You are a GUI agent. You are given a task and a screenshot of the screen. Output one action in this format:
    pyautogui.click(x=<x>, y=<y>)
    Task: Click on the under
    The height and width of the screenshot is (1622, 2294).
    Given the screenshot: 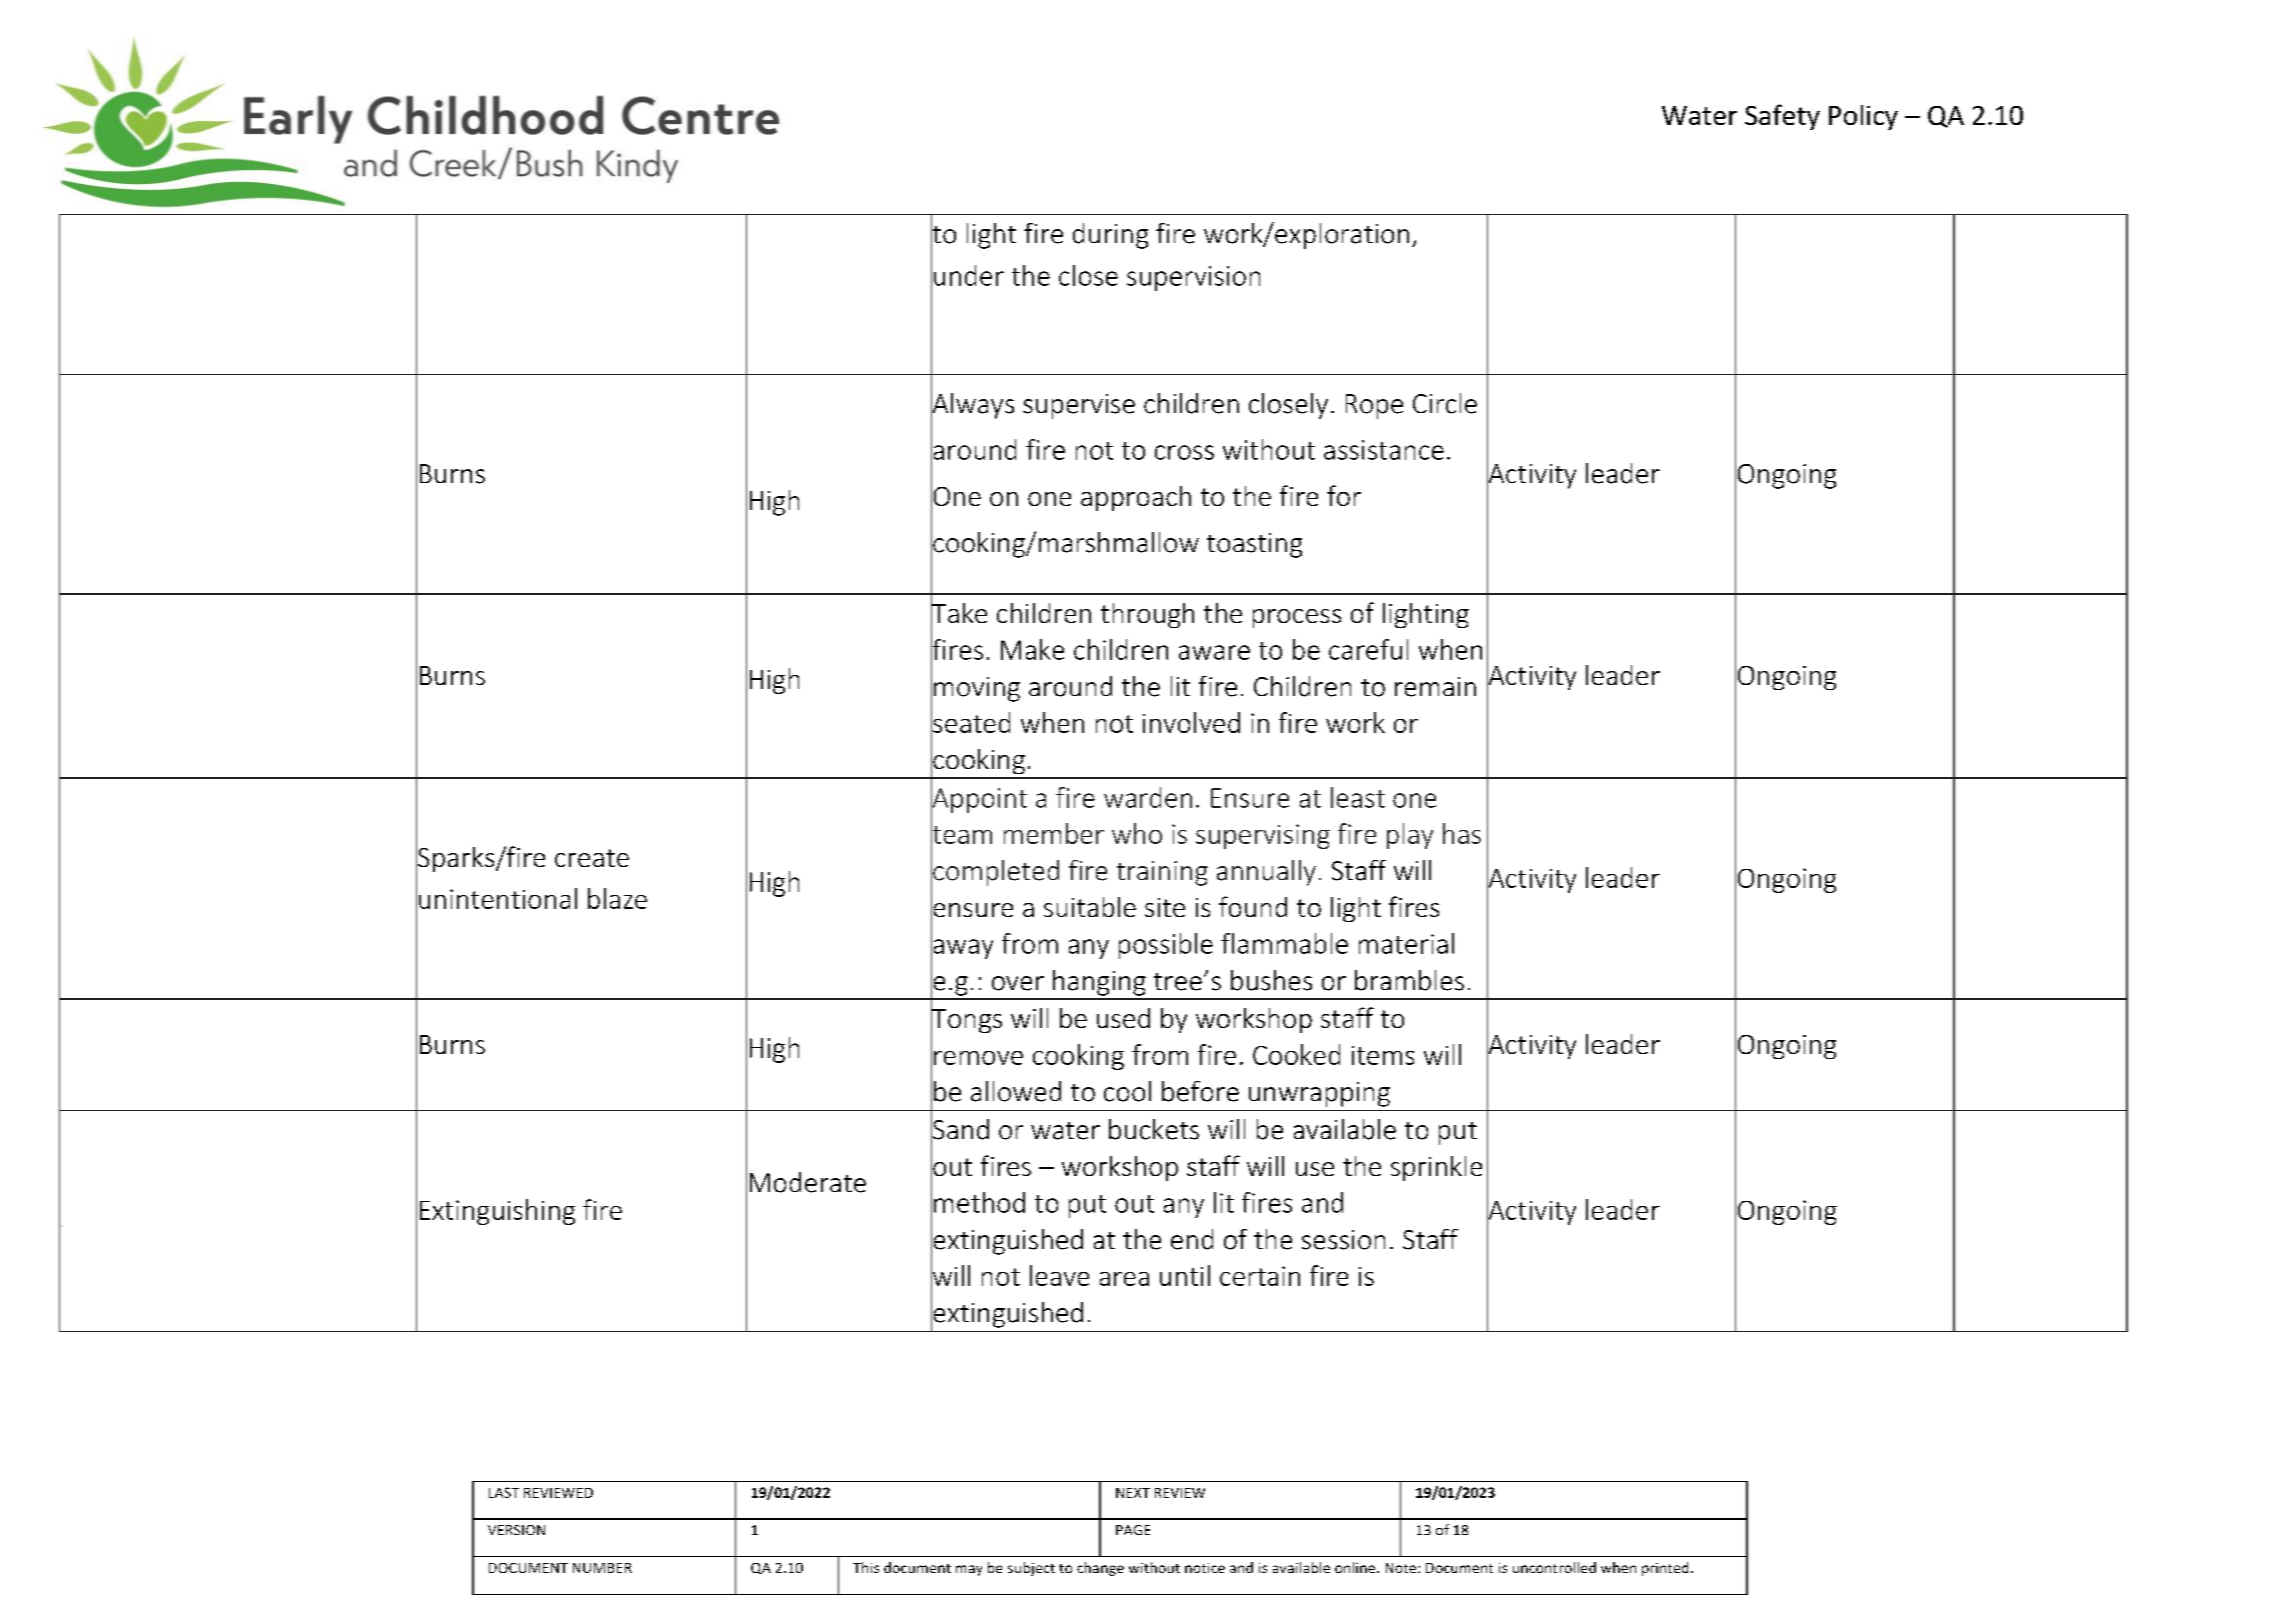 What is the action you would take?
    pyautogui.click(x=969, y=275)
